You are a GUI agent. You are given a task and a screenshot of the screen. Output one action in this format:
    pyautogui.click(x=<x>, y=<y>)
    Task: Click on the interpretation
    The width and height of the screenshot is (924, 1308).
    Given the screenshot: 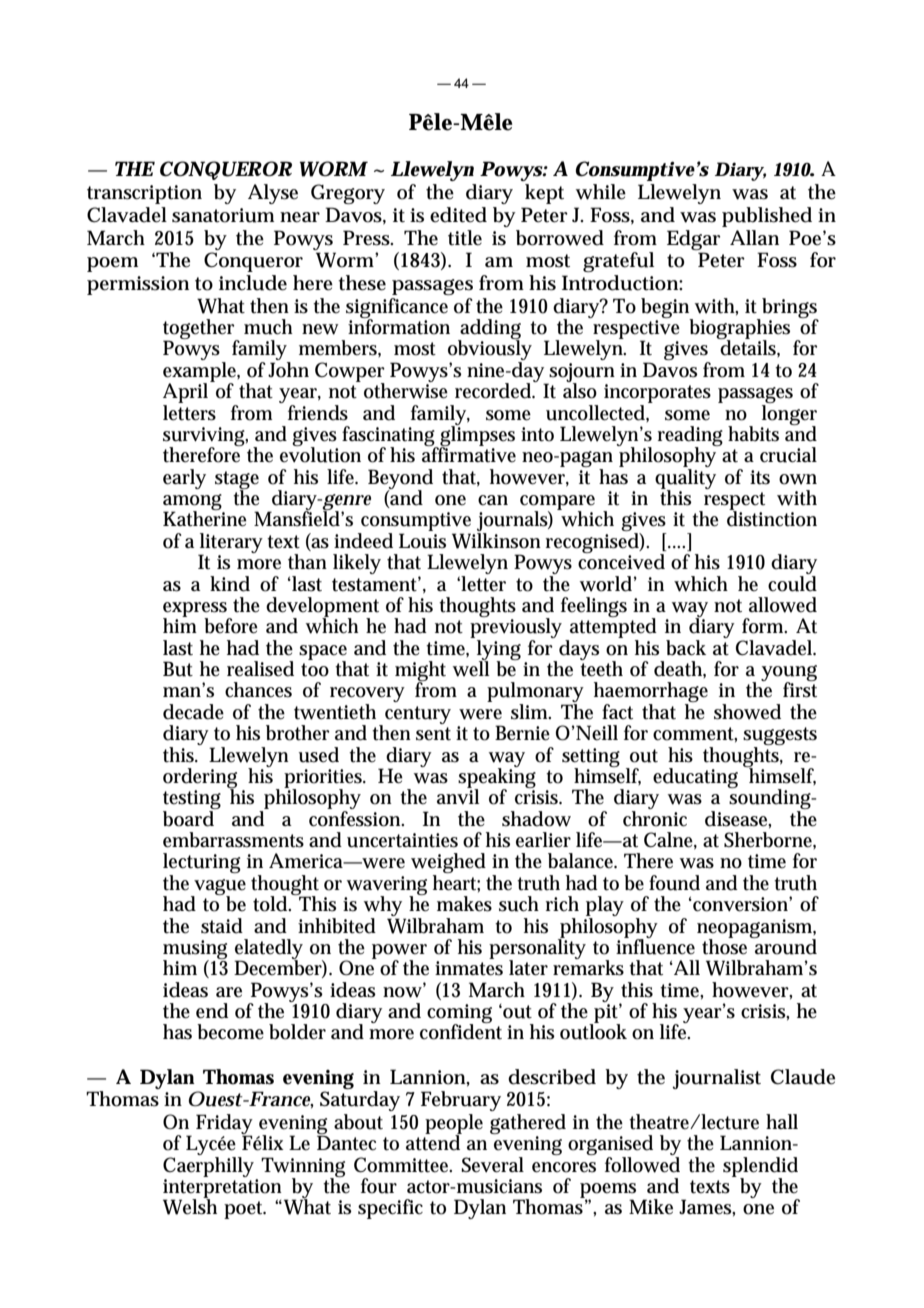 What is the action you would take?
    pyautogui.click(x=222, y=1189)
